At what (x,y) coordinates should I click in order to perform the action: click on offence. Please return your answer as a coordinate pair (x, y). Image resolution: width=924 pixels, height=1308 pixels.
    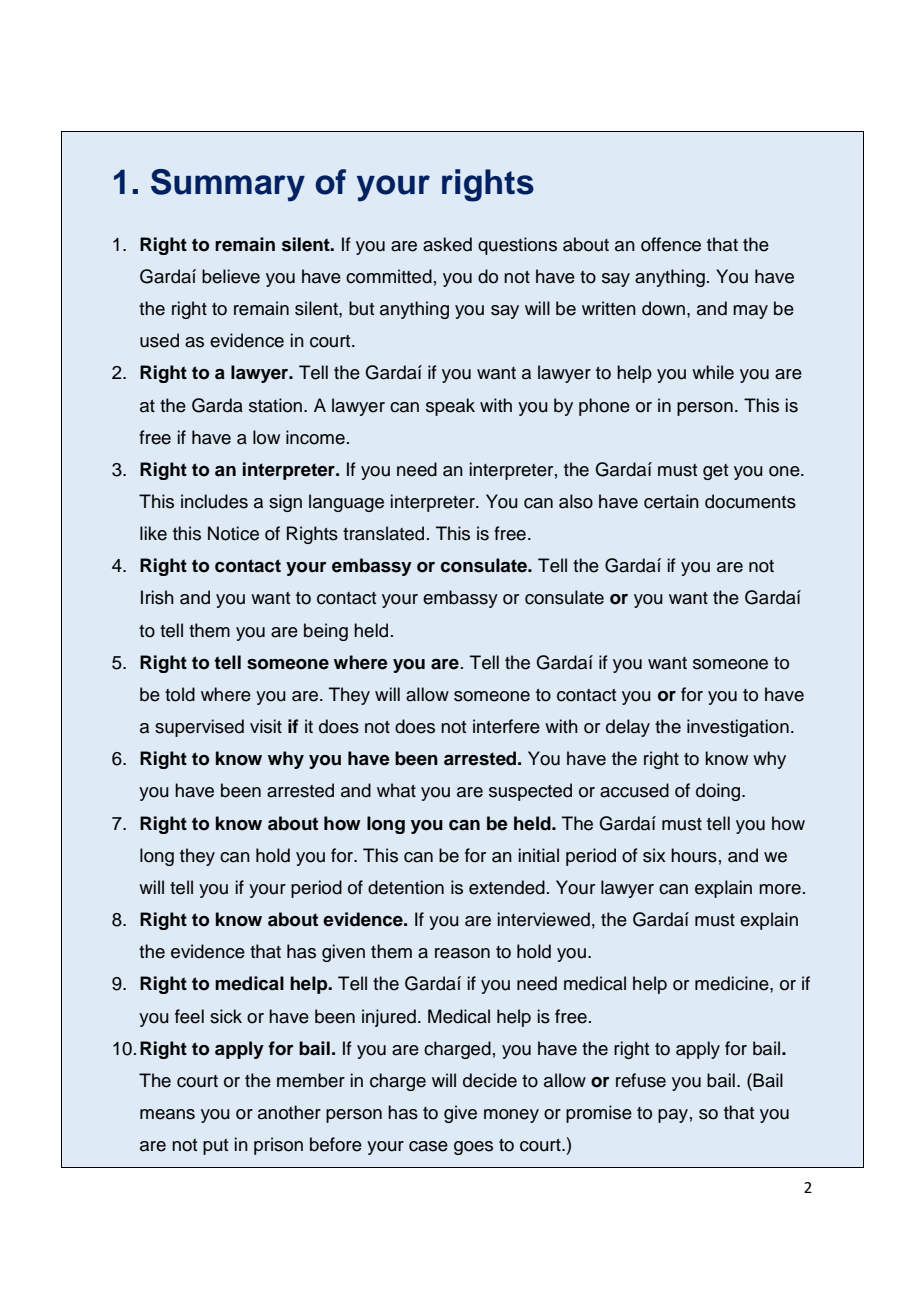
    Looking at the image, I should click on (671, 244).
